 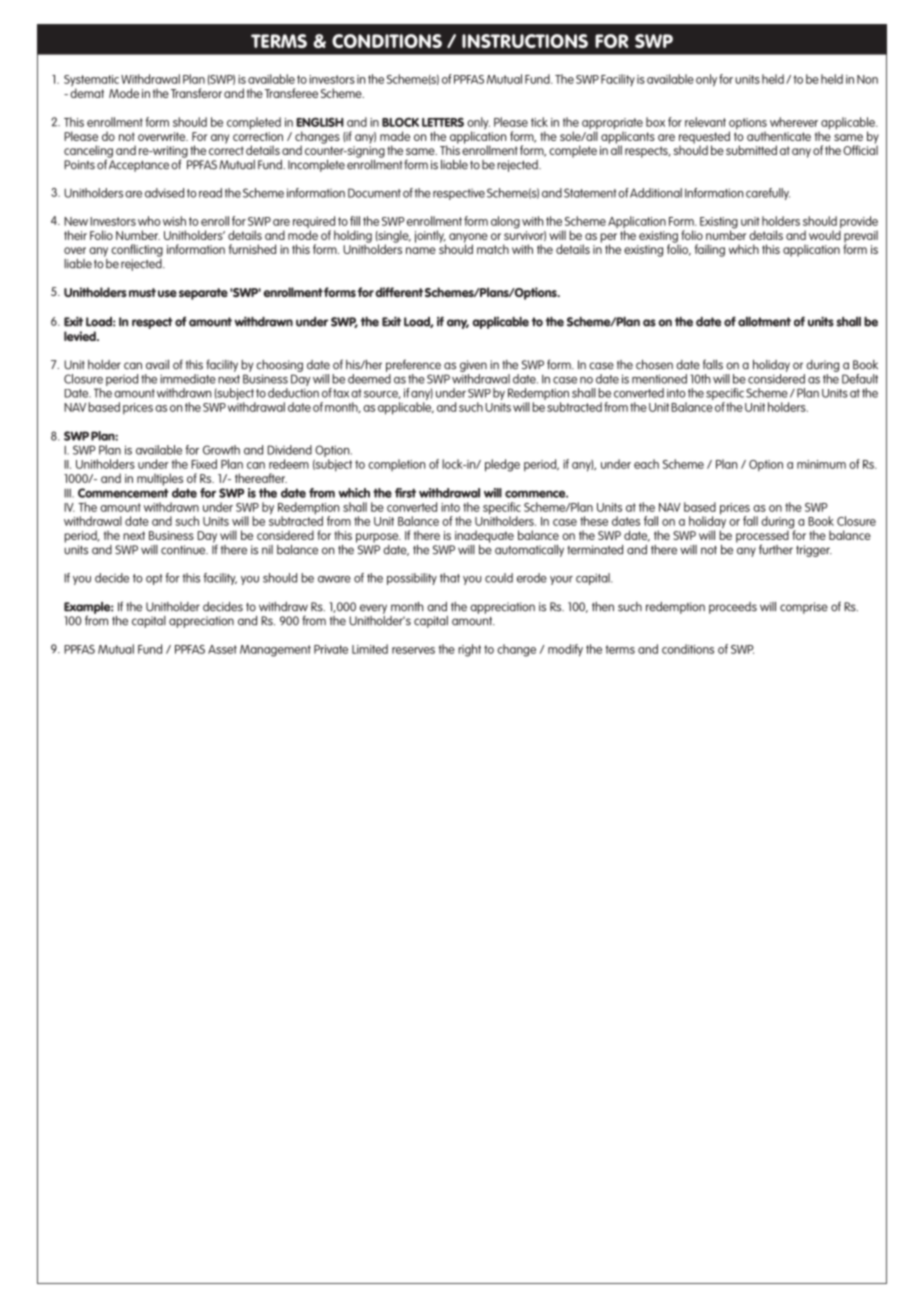 I want to click on Non, so click(x=867, y=79).
